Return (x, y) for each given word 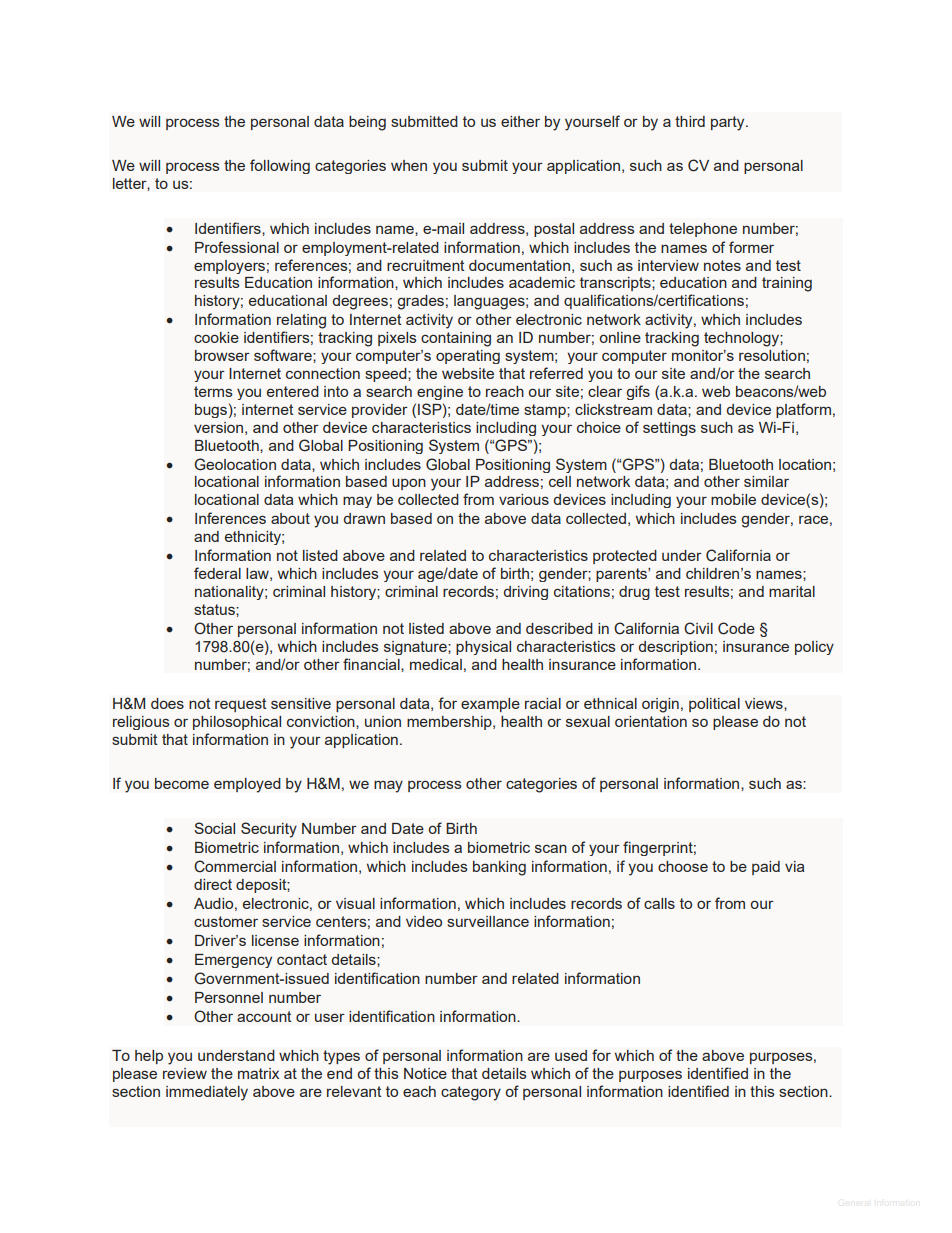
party (729, 123)
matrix (258, 1073)
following (280, 166)
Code (736, 628)
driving (526, 593)
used (571, 1055)
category (471, 1093)
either (520, 121)
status (215, 609)
